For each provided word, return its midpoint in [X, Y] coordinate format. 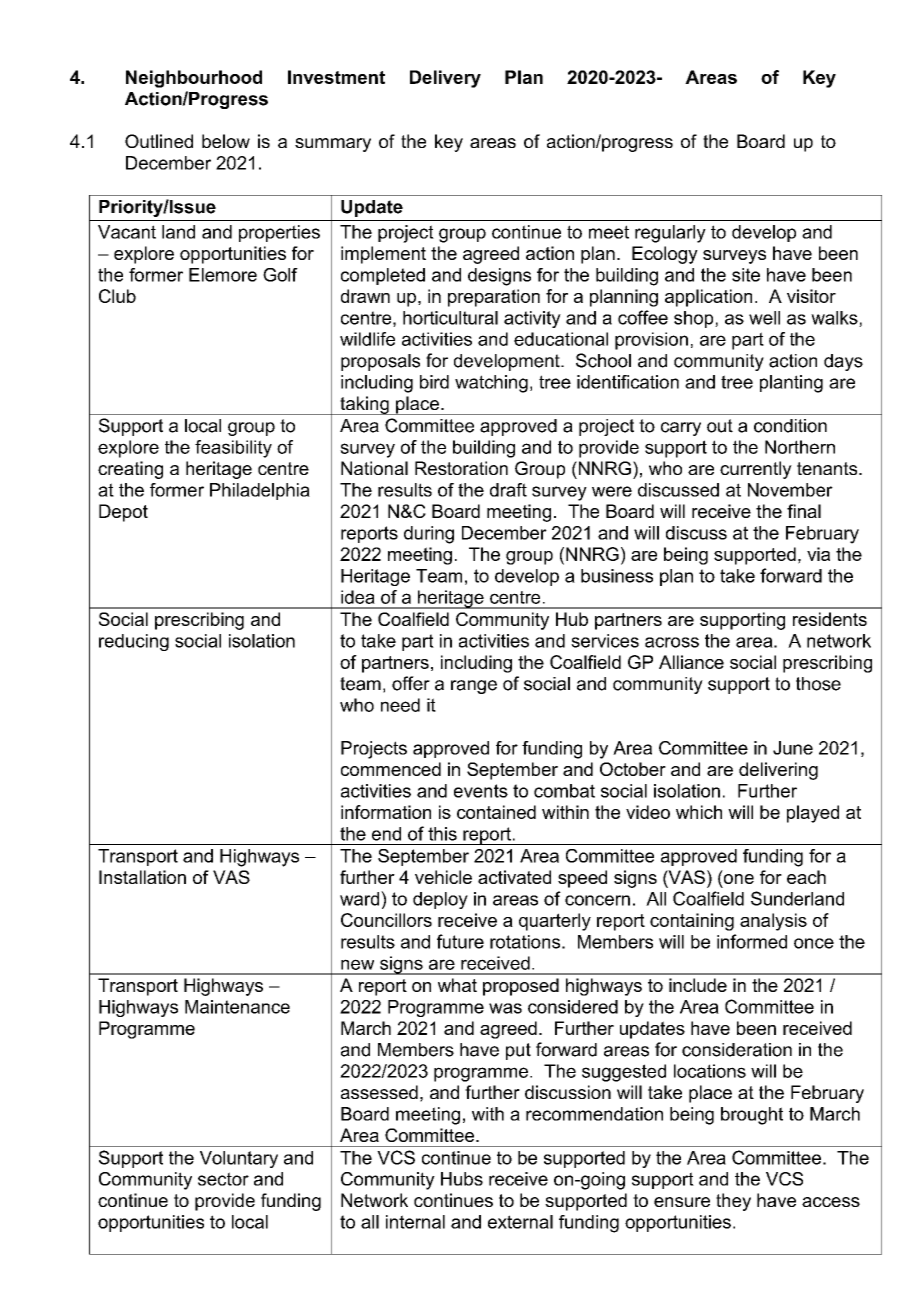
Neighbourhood [194, 79]
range [474, 687]
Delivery [445, 79]
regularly [670, 234]
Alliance [691, 662]
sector [223, 1179]
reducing [134, 642]
